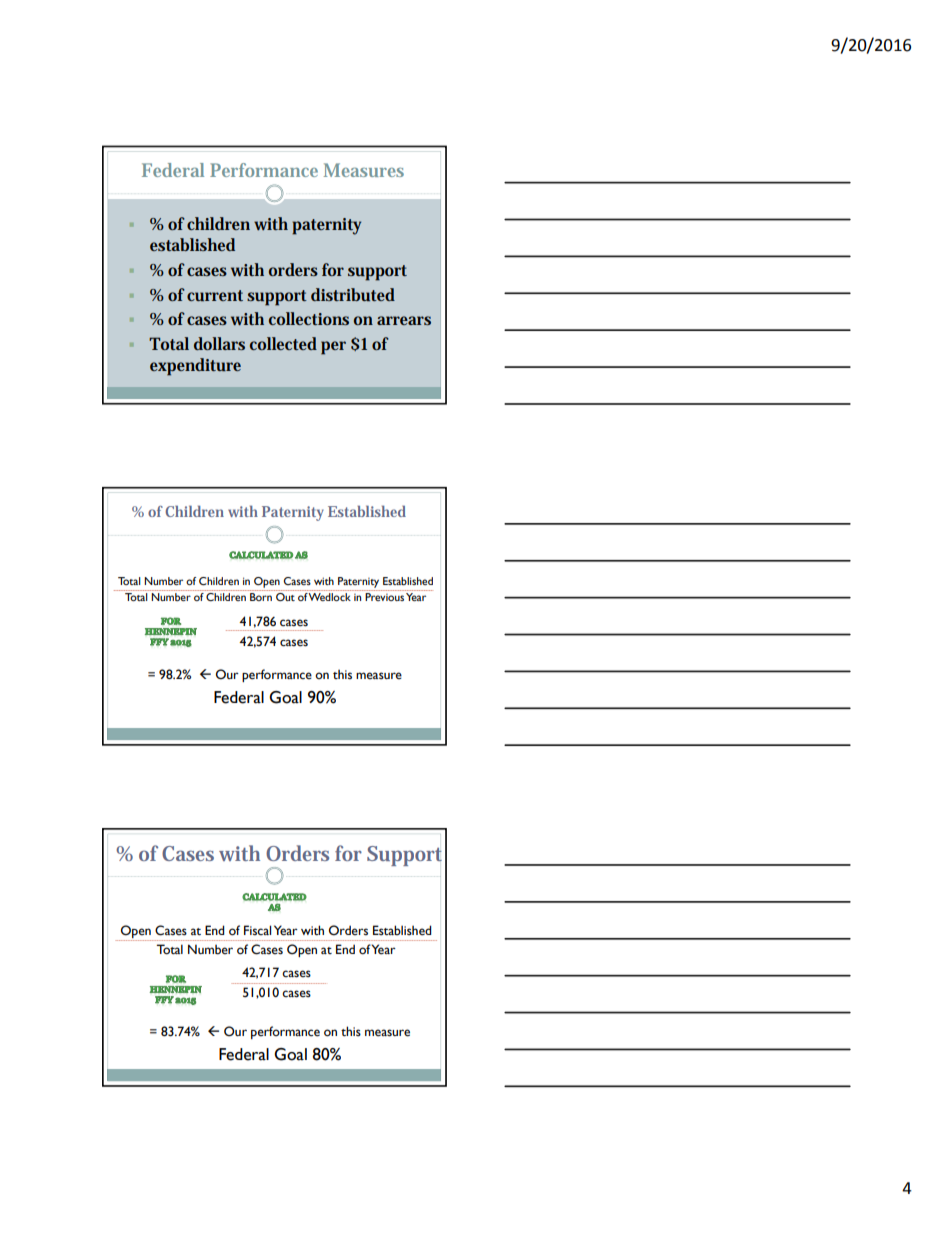 This page has width=952, height=1233. Describe the element at coordinates (285, 597) in the page. I see `Out` at that location.
